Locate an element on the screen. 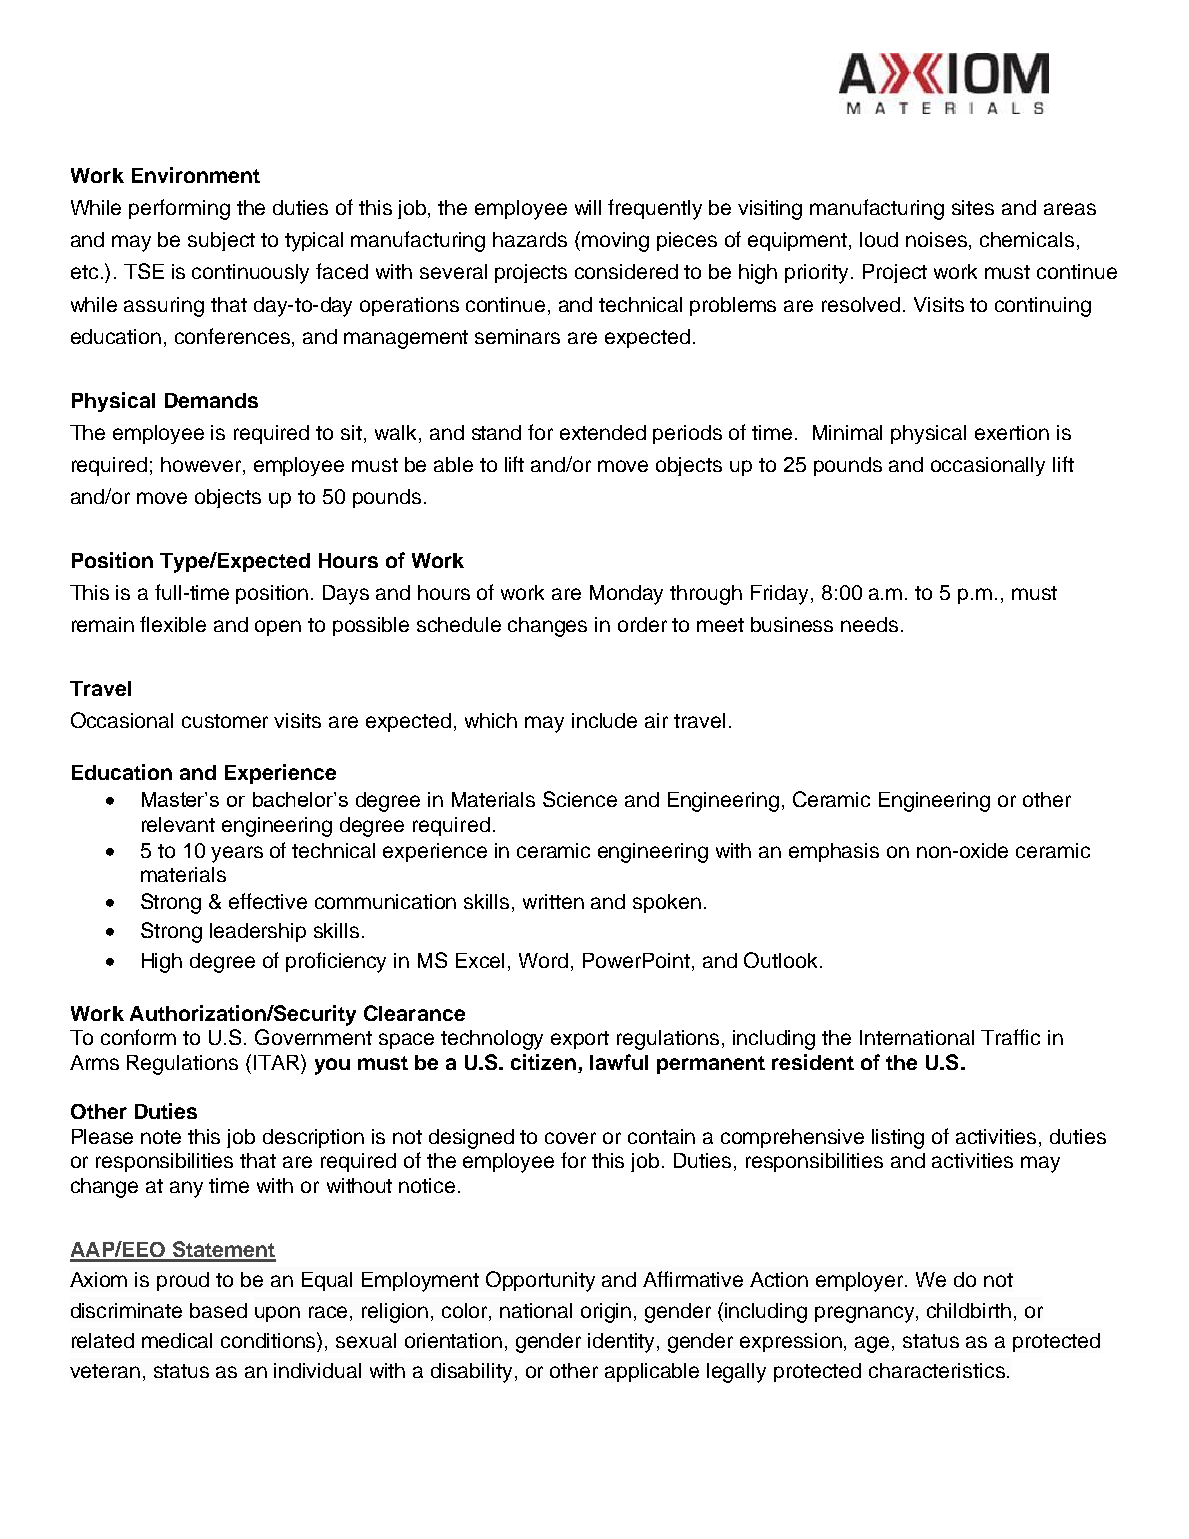 Image resolution: width=1189 pixels, height=1539 pixels. childbirth is located at coordinates (969, 1310).
